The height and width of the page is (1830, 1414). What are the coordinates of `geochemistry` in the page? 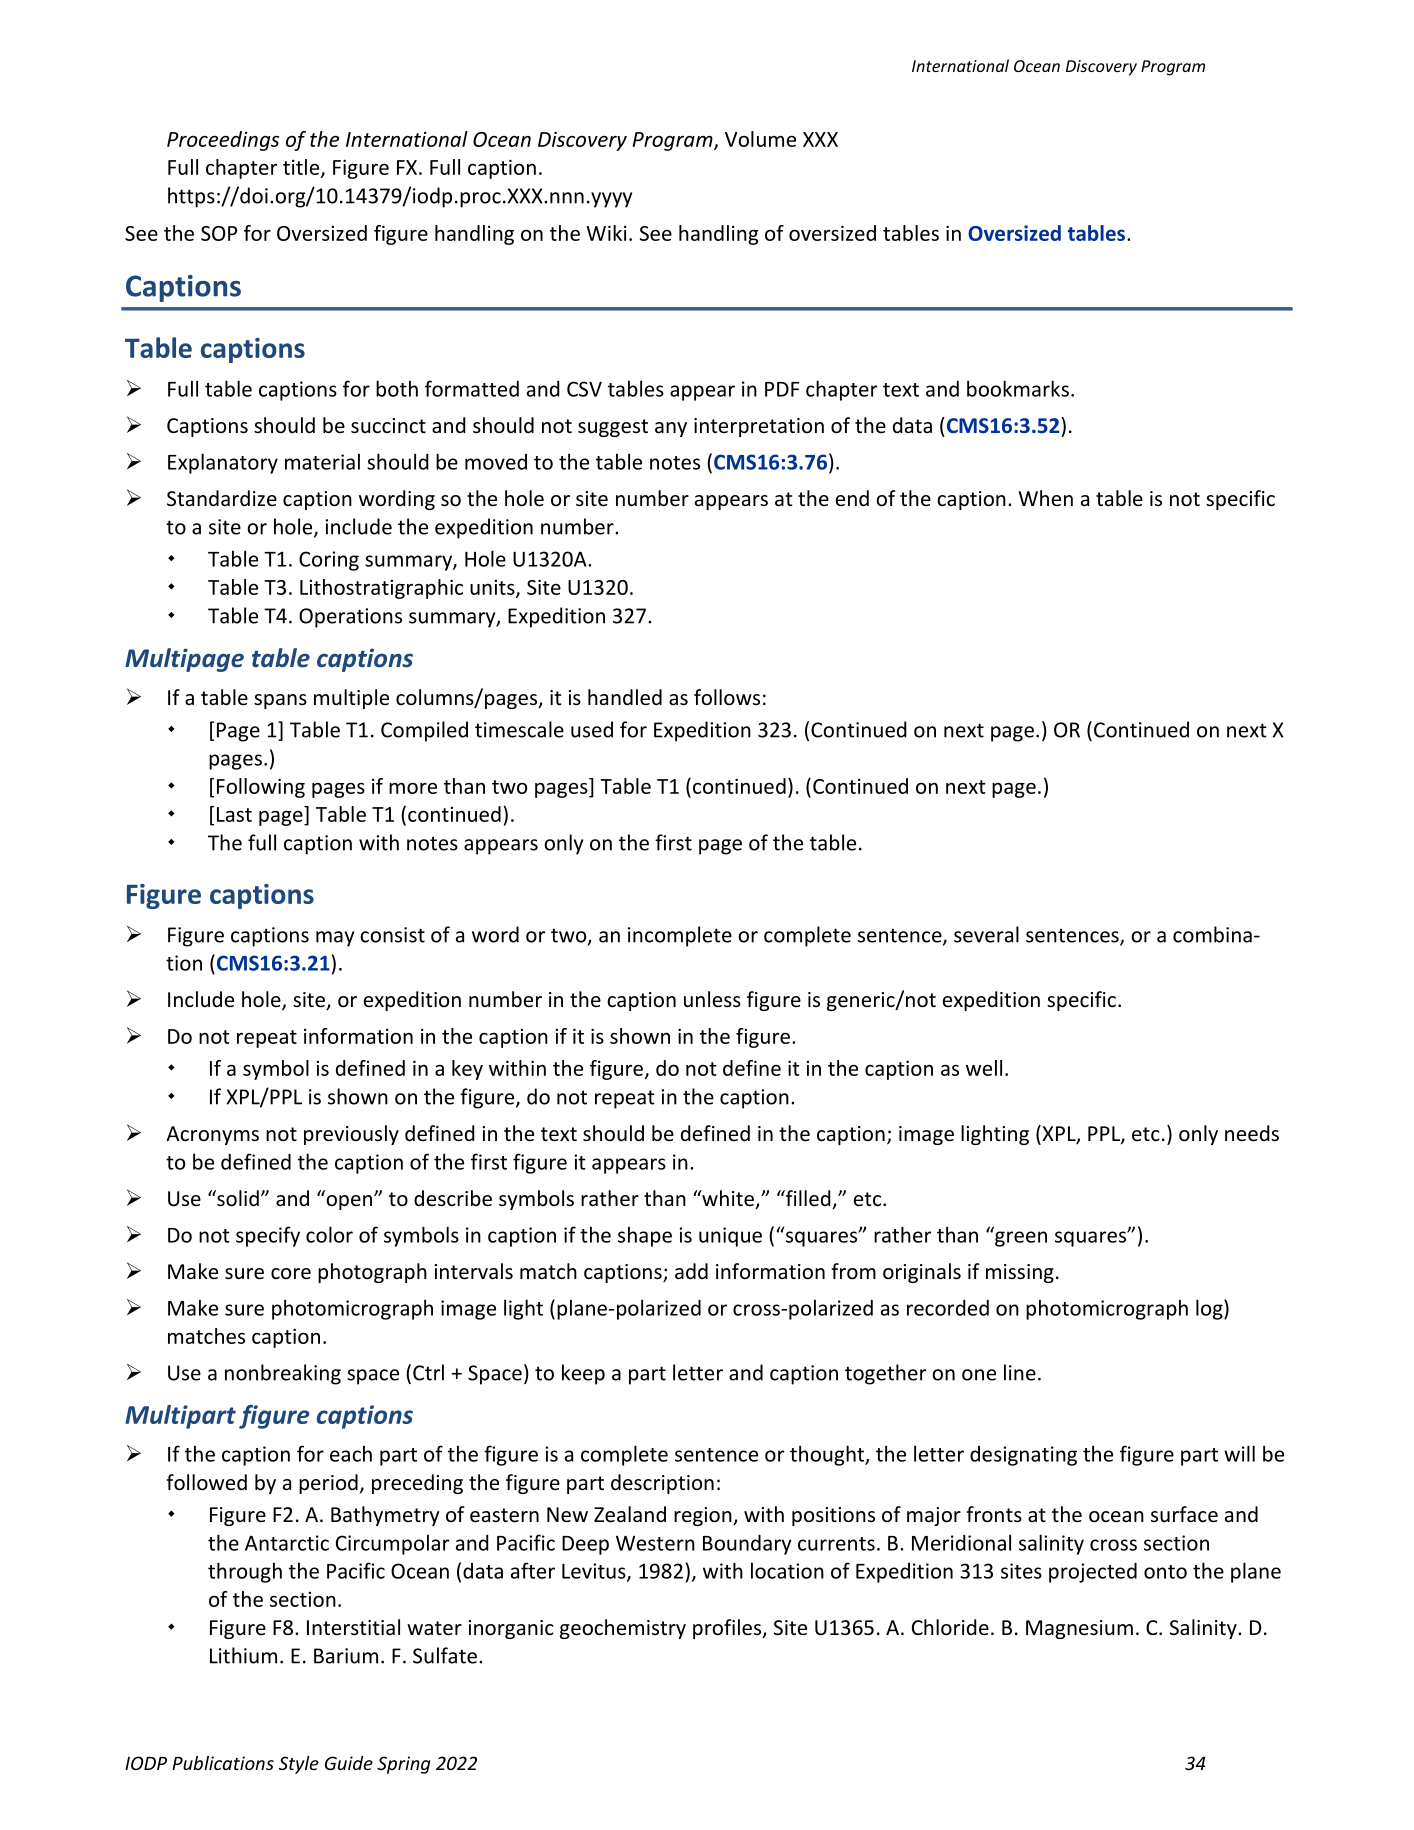 It's located at (623, 1629).
